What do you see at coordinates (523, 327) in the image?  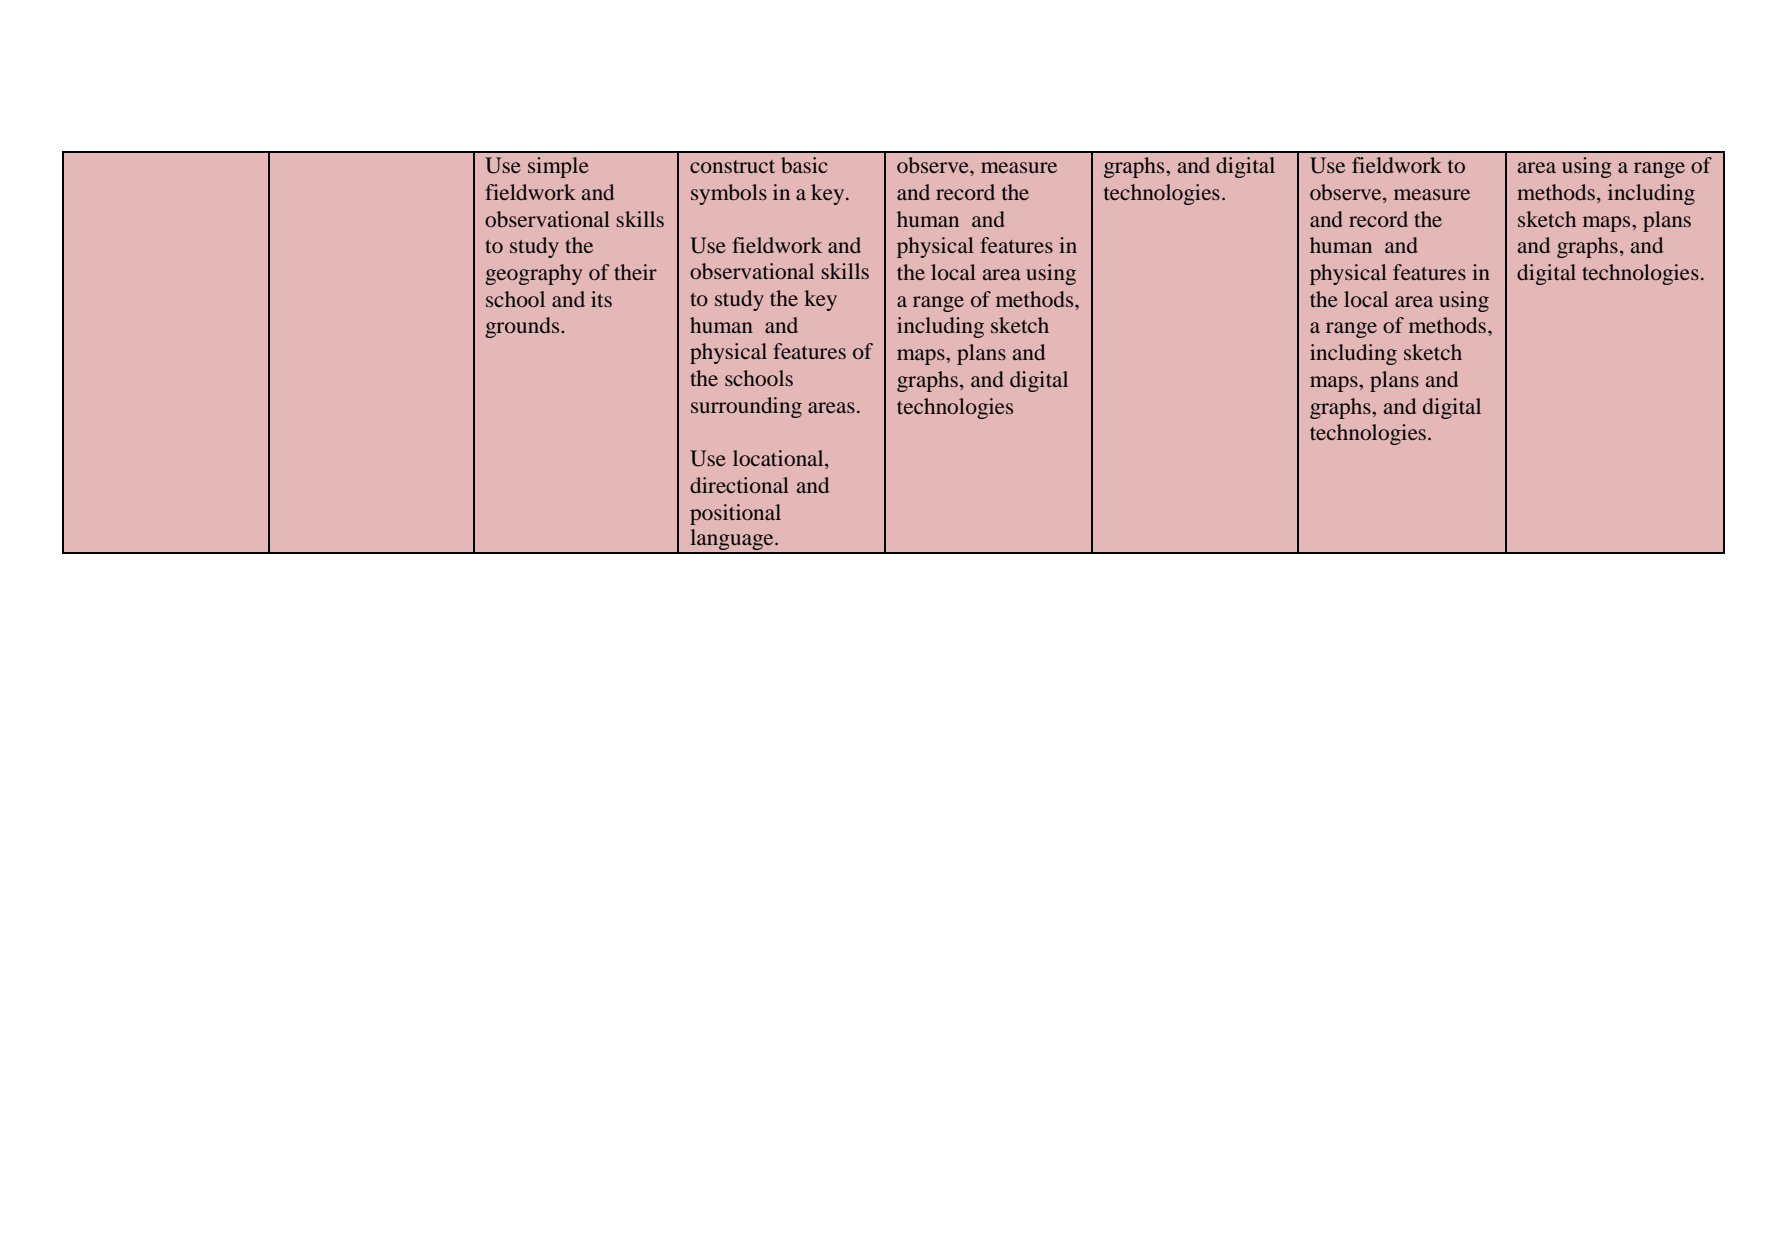 I see `grounds` at bounding box center [523, 327].
